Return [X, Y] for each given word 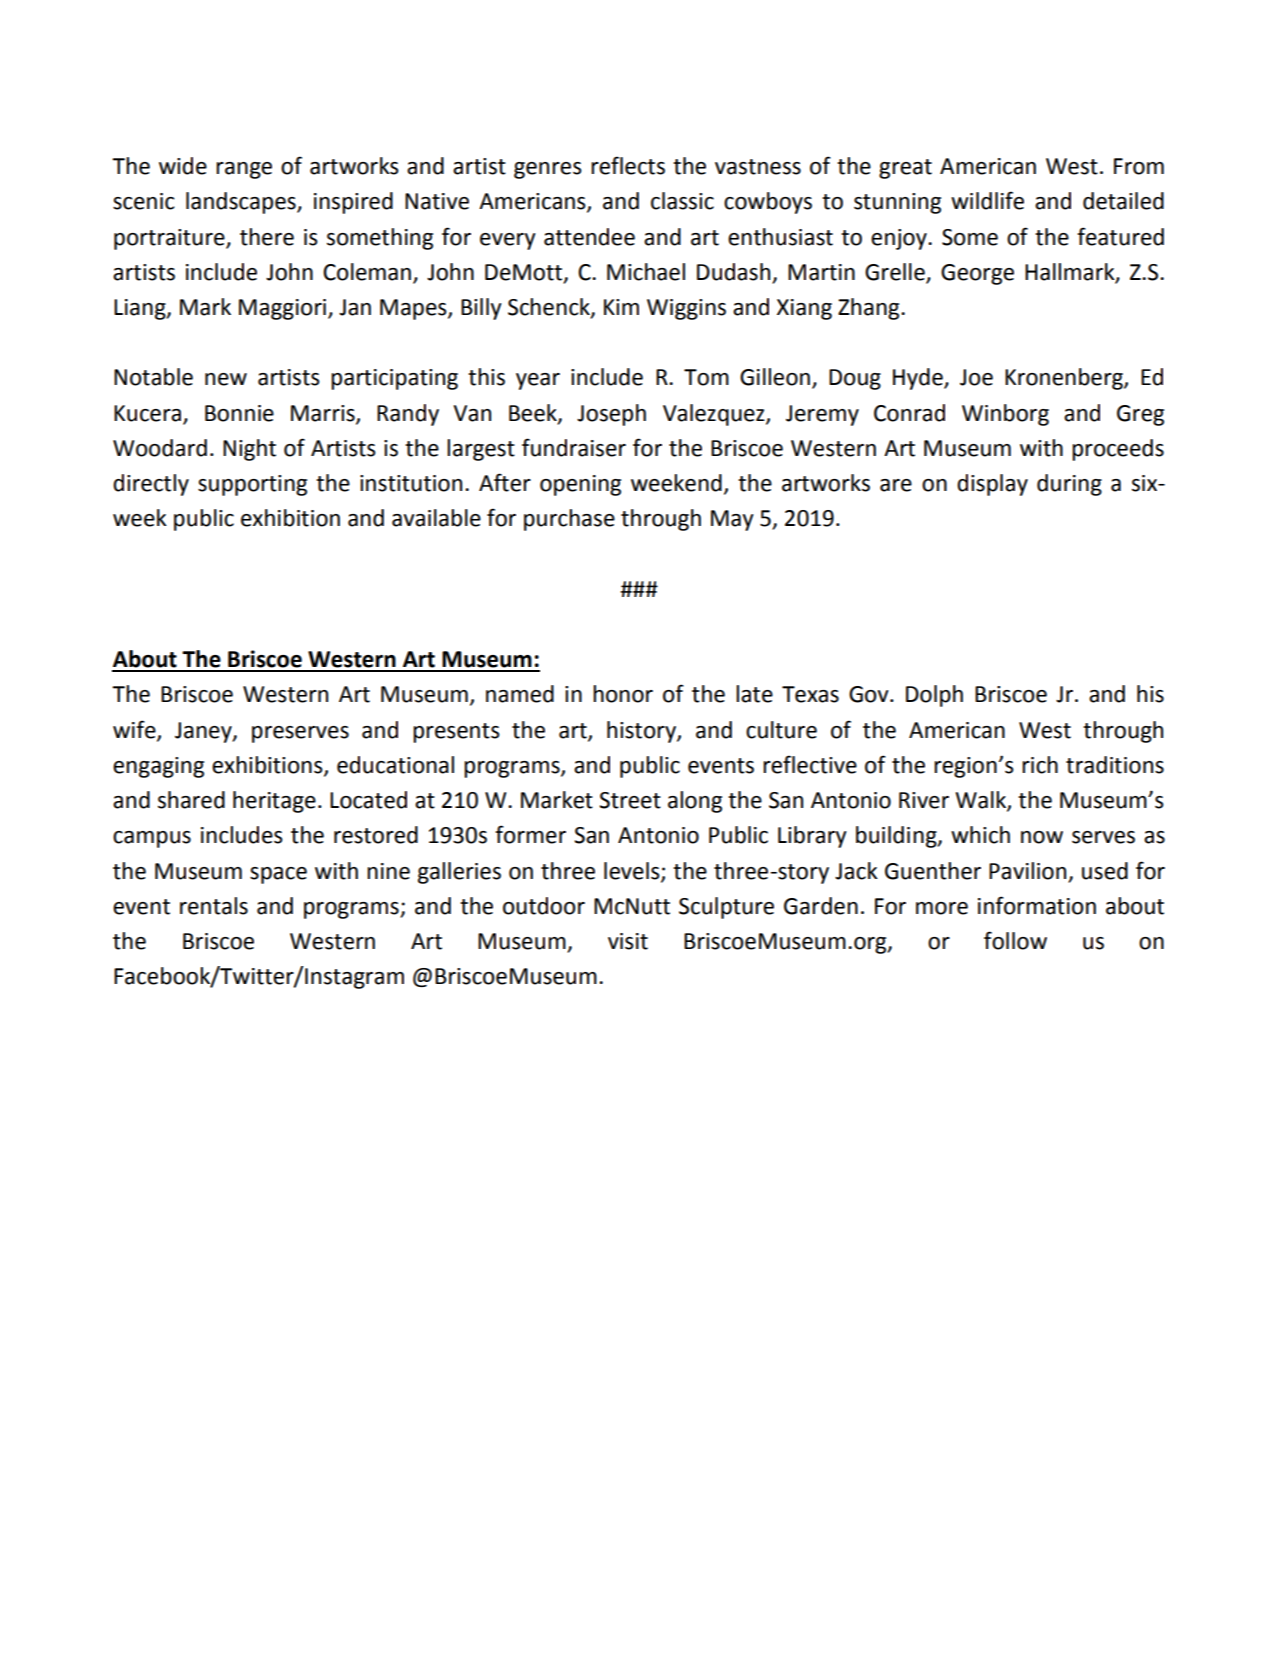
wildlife [987, 200]
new [226, 379]
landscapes [242, 203]
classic [682, 201]
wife [135, 730]
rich [1040, 765]
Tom [706, 377]
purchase [569, 520]
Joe [976, 377]
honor [623, 694]
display [992, 485]
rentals [214, 906]
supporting [252, 485]
